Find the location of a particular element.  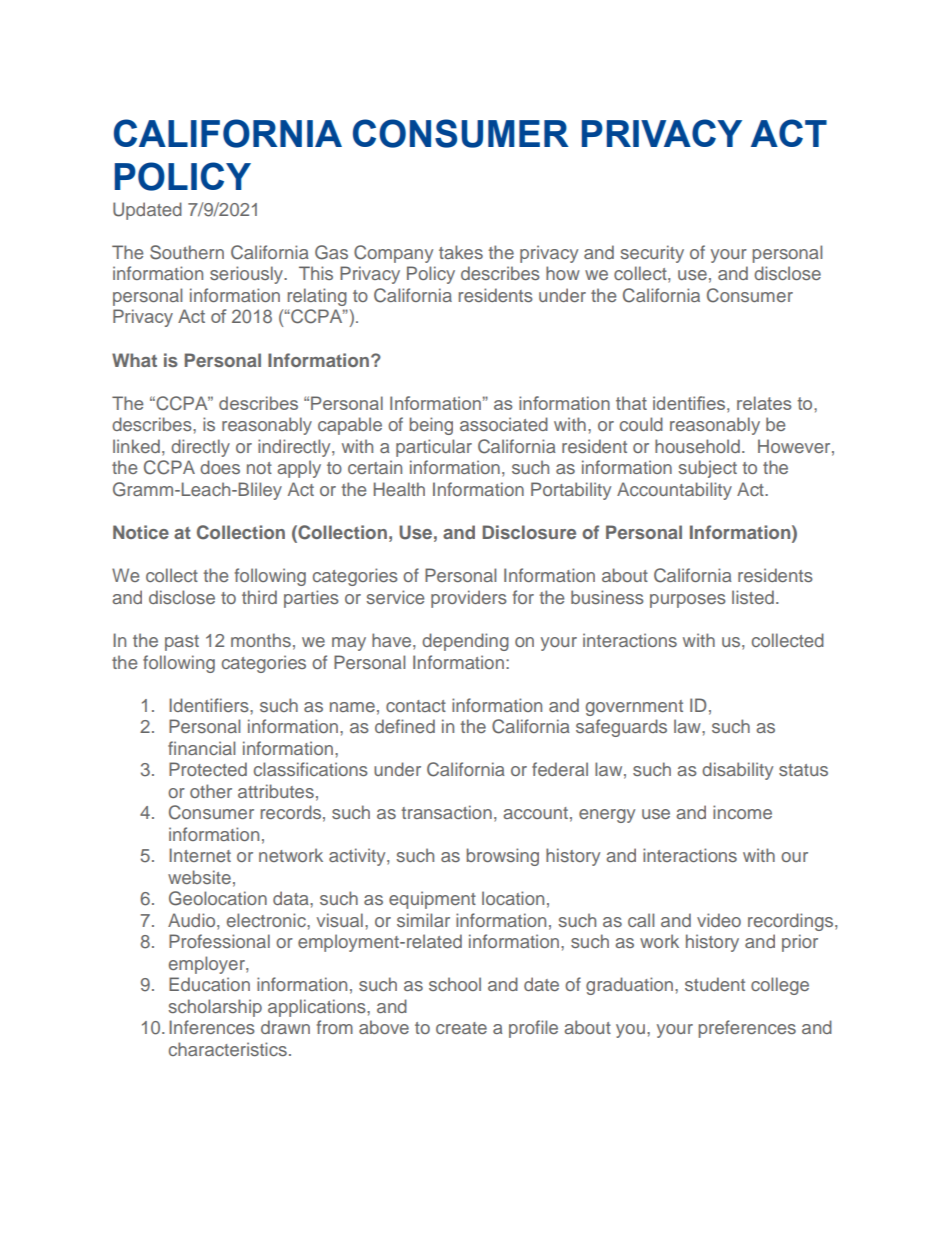

Disclosure is located at coordinates (529, 532).
